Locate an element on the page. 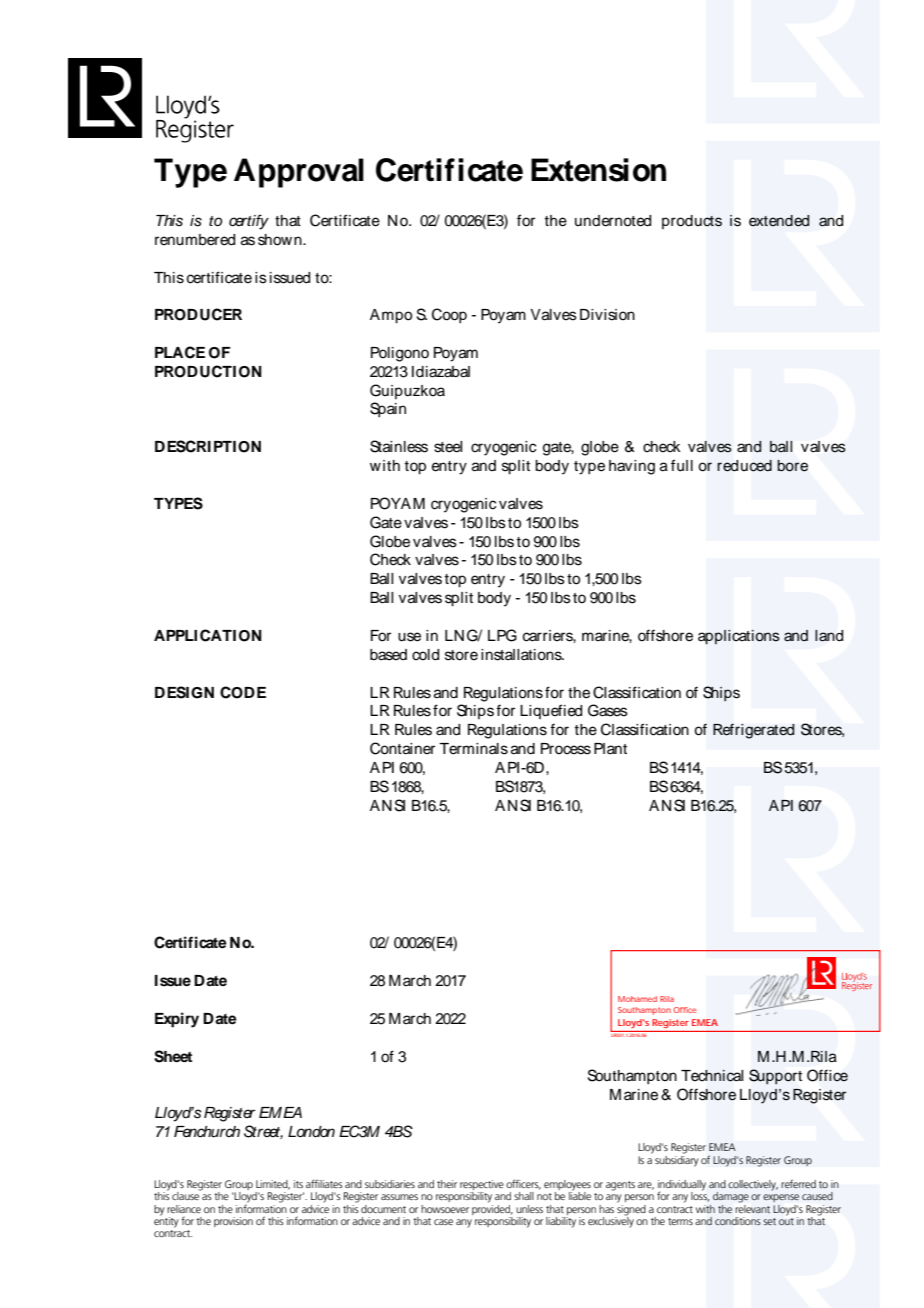  Extension is located at coordinates (598, 170).
